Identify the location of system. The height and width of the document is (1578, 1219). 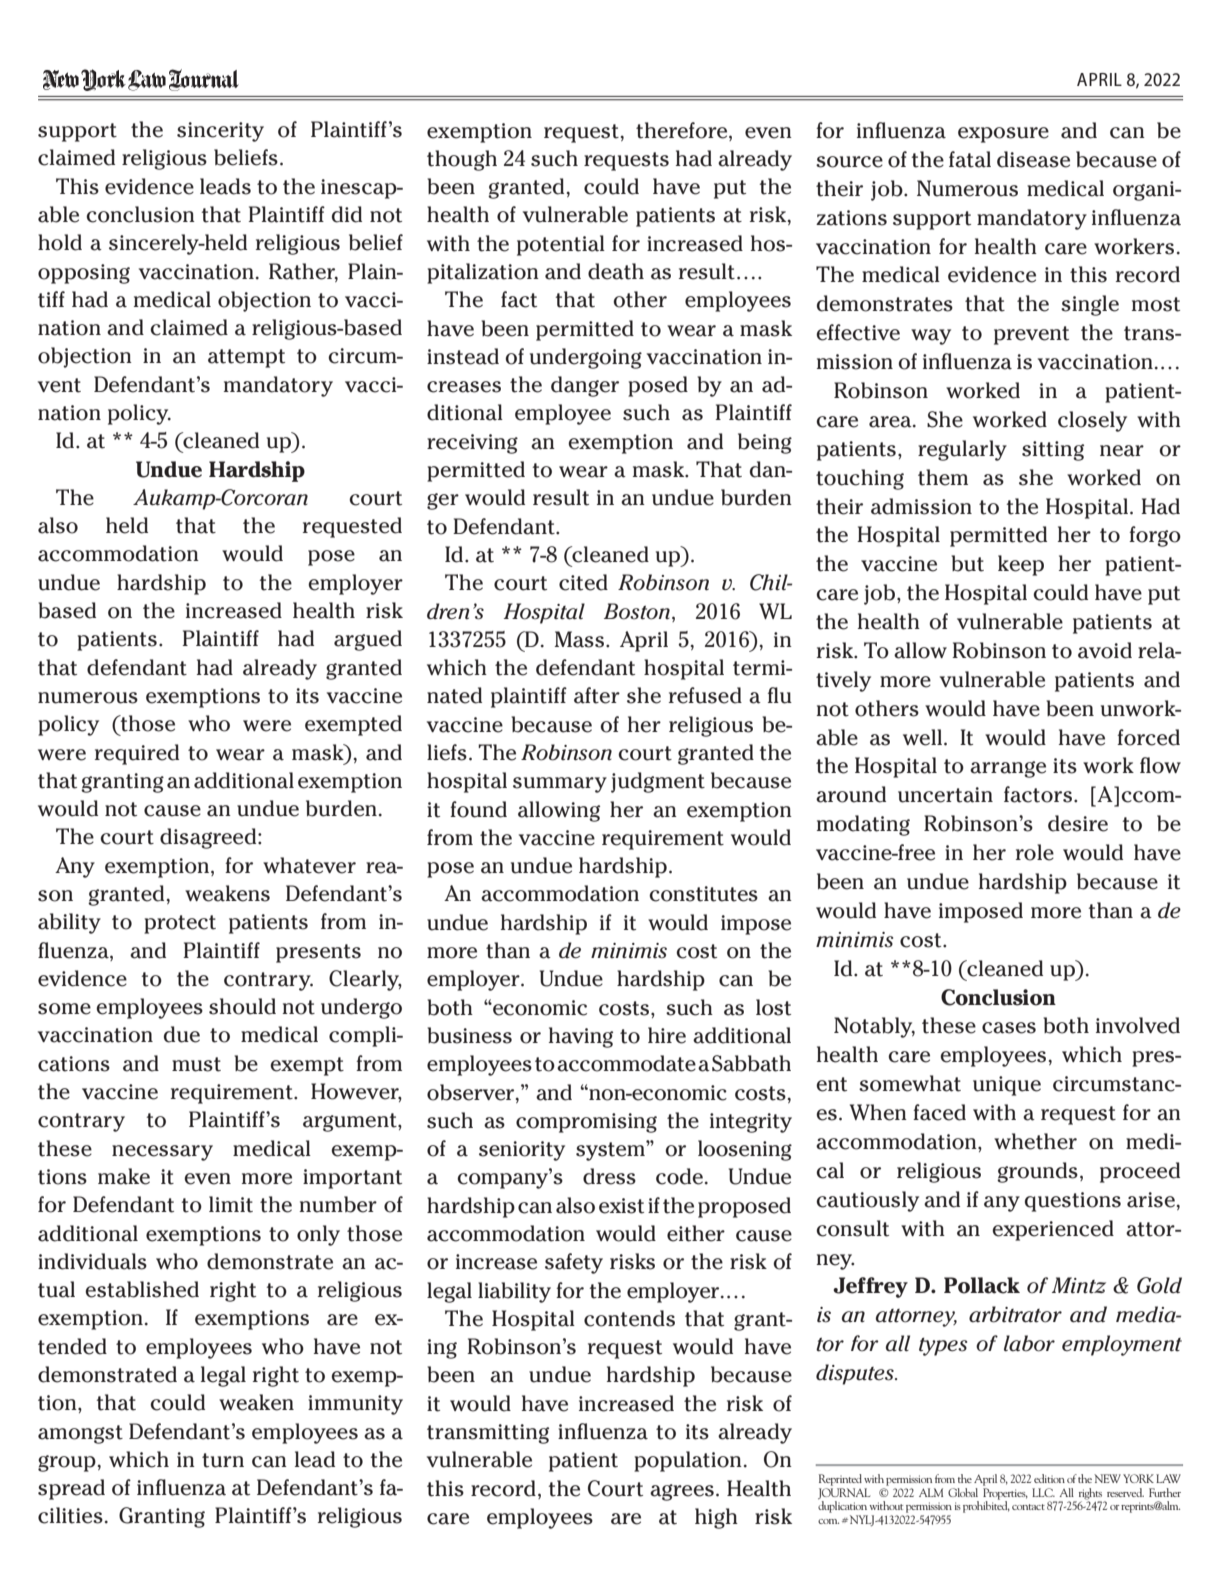
(611, 1151).
